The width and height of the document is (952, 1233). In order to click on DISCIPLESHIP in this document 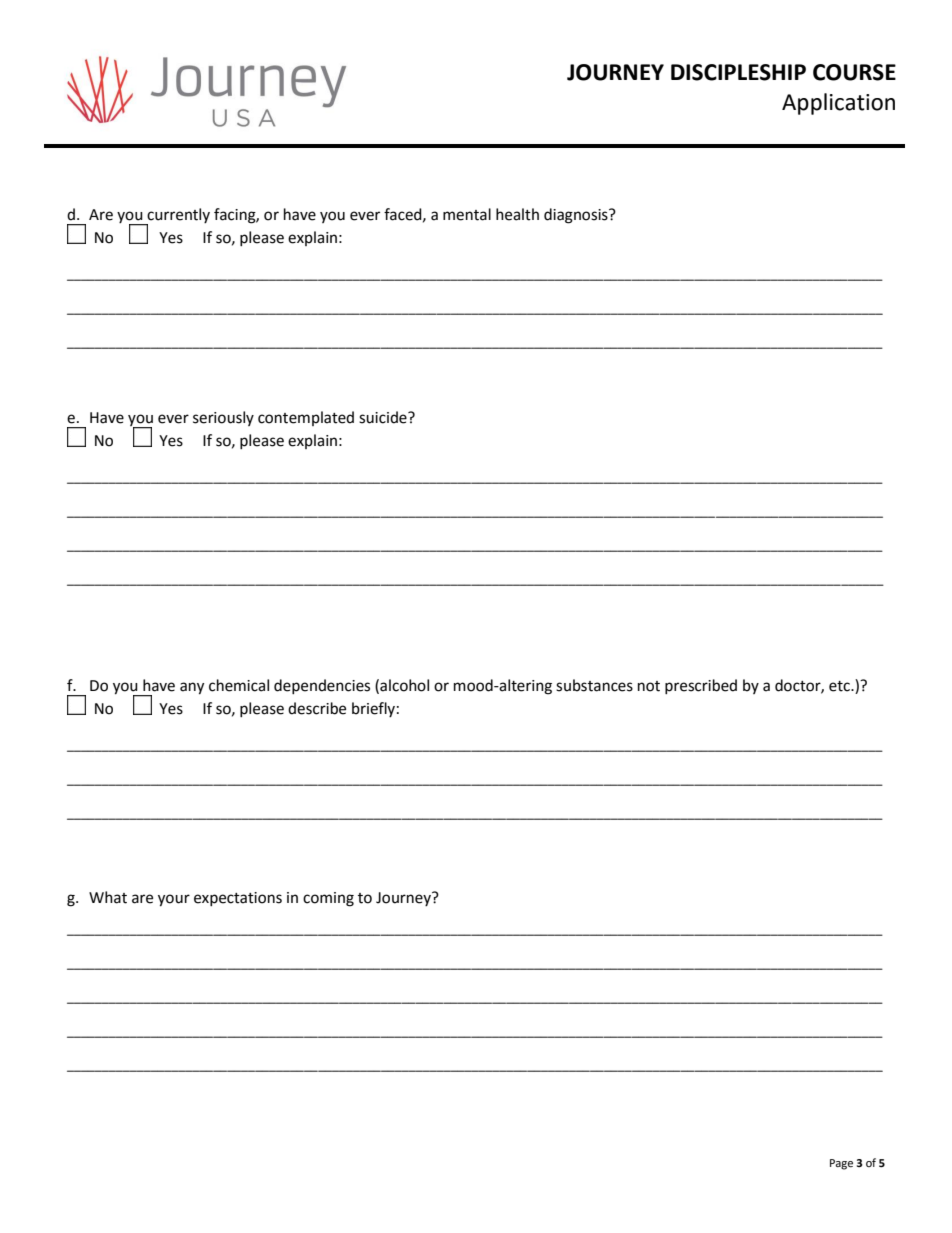, I will do `click(738, 72)`.
